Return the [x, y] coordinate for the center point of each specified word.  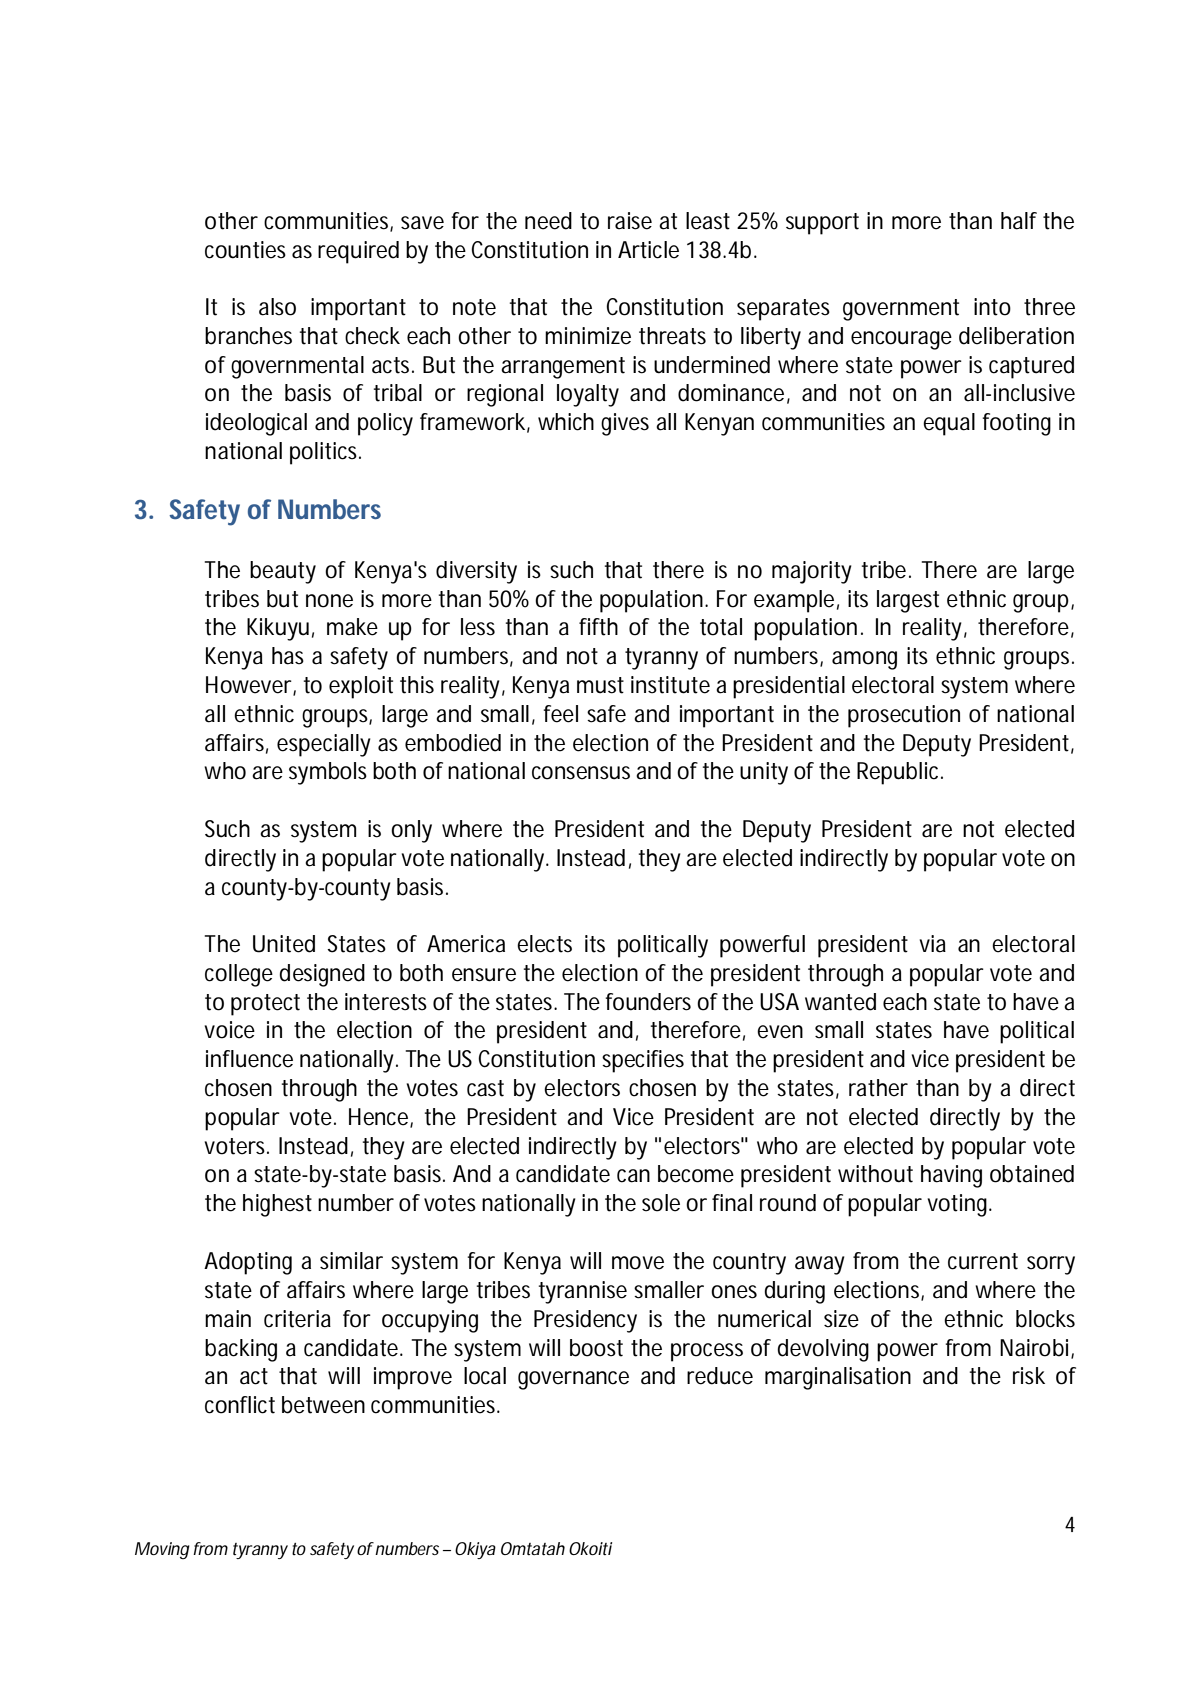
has [288, 656]
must [600, 685]
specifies [643, 1061]
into [992, 307]
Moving [162, 1550]
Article [648, 250]
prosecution [904, 716]
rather [878, 1088]
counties [245, 250]
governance [573, 1380]
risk [1029, 1376]
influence [249, 1059]
